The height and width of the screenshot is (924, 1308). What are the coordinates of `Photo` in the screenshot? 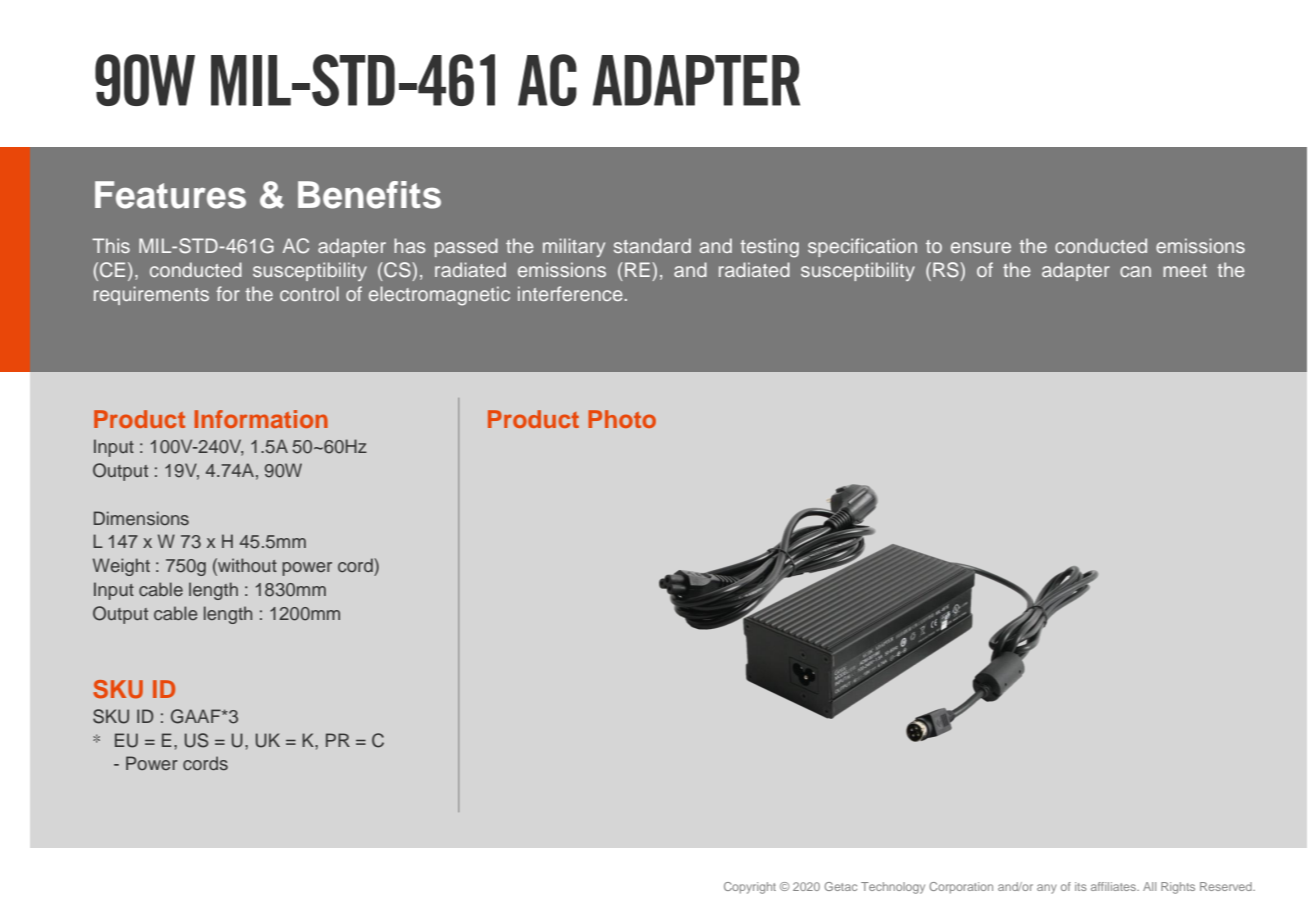 It's located at (622, 419).
